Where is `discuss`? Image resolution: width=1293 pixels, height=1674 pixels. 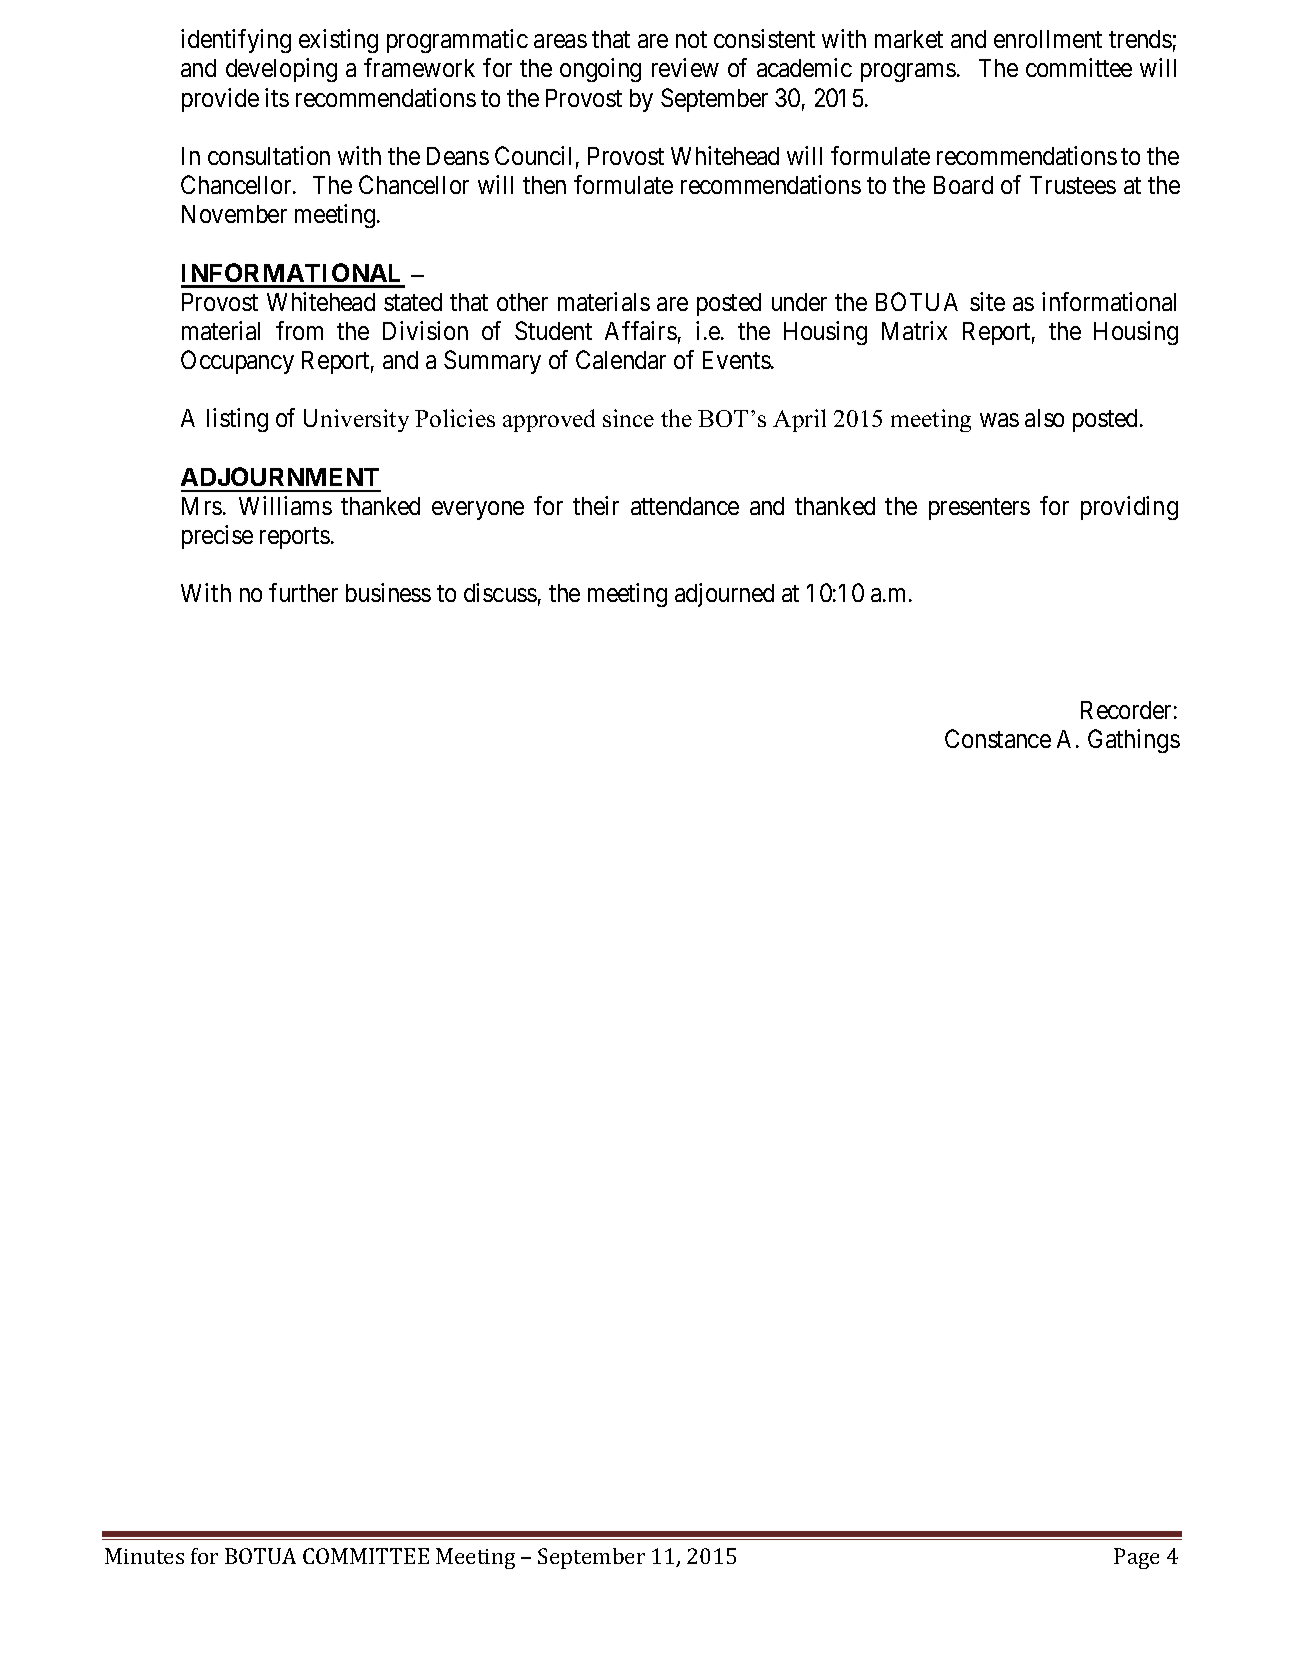 discuss is located at coordinates (500, 592).
